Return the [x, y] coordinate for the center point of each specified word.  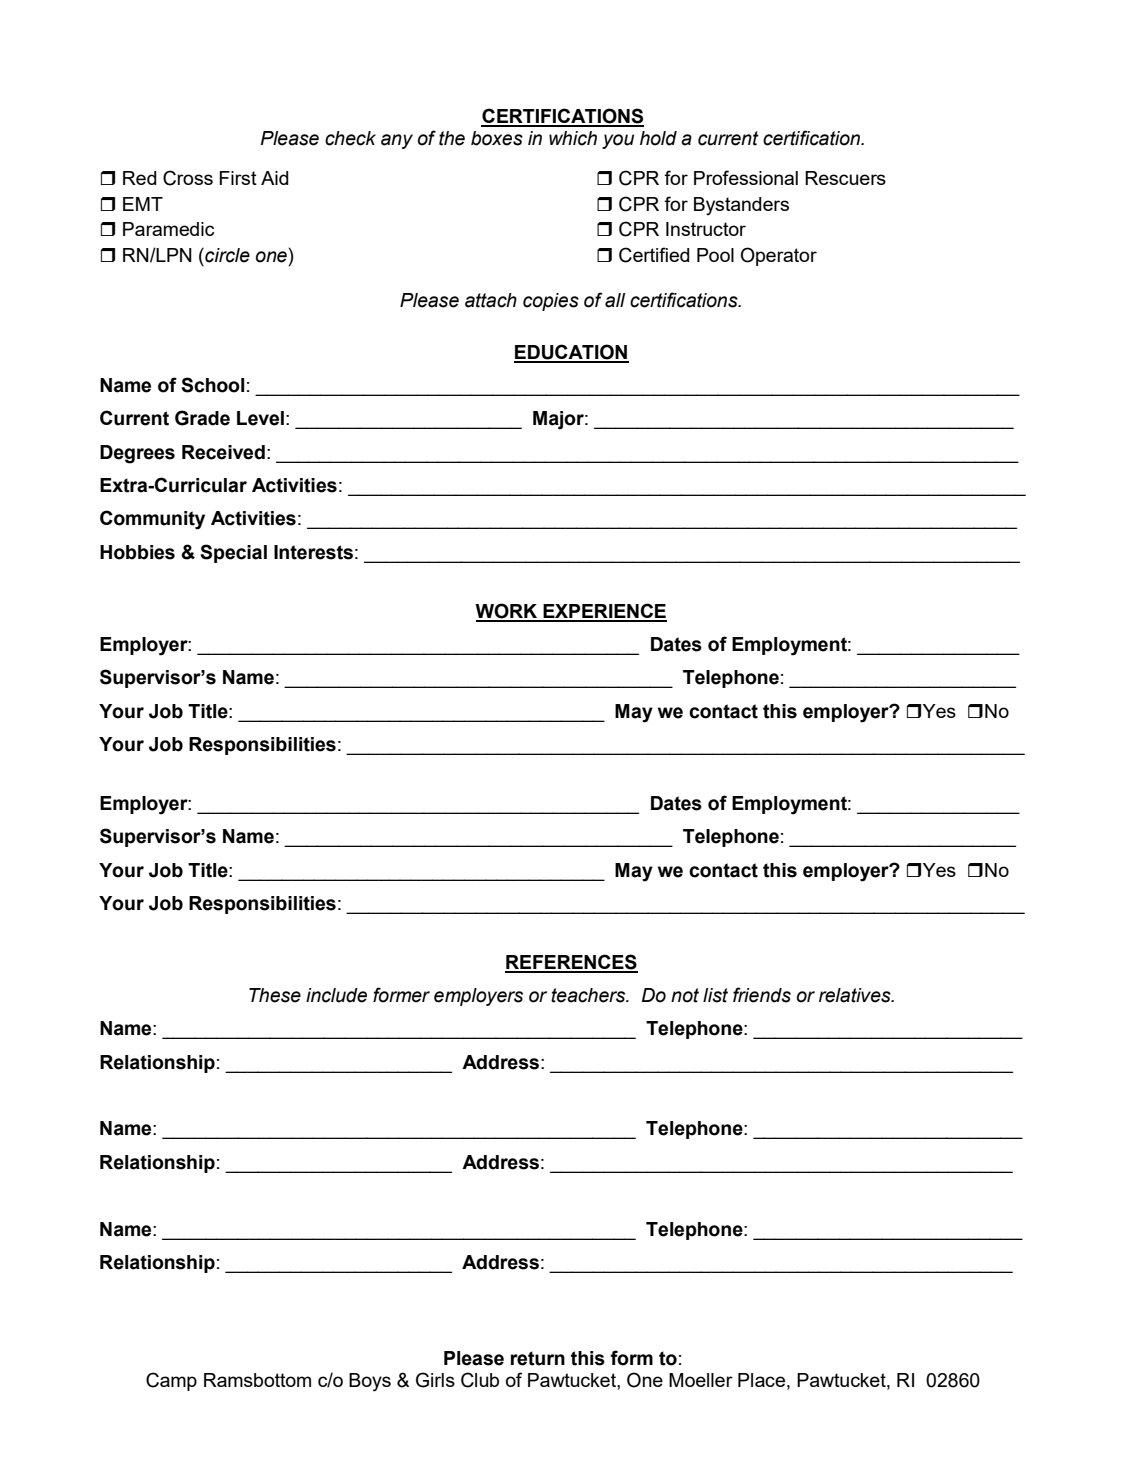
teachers [589, 995]
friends [762, 995]
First [238, 178]
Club [480, 1380]
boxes [497, 138]
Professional [746, 177]
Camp [171, 1381]
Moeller [701, 1380]
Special [233, 553]
